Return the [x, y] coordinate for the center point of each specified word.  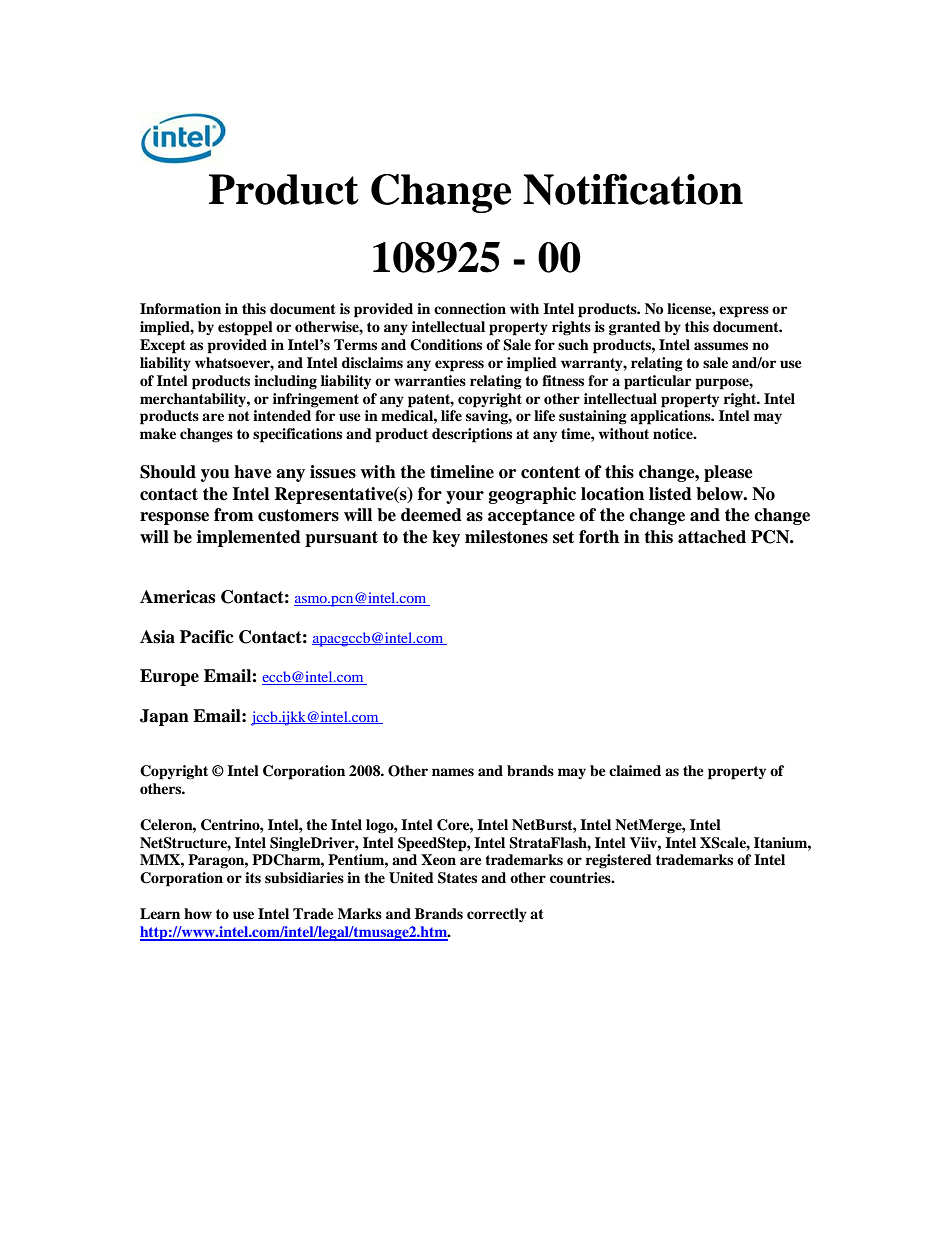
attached [712, 537]
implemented [249, 538]
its [253, 877]
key [446, 538]
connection [470, 308]
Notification [633, 189]
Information [180, 308]
